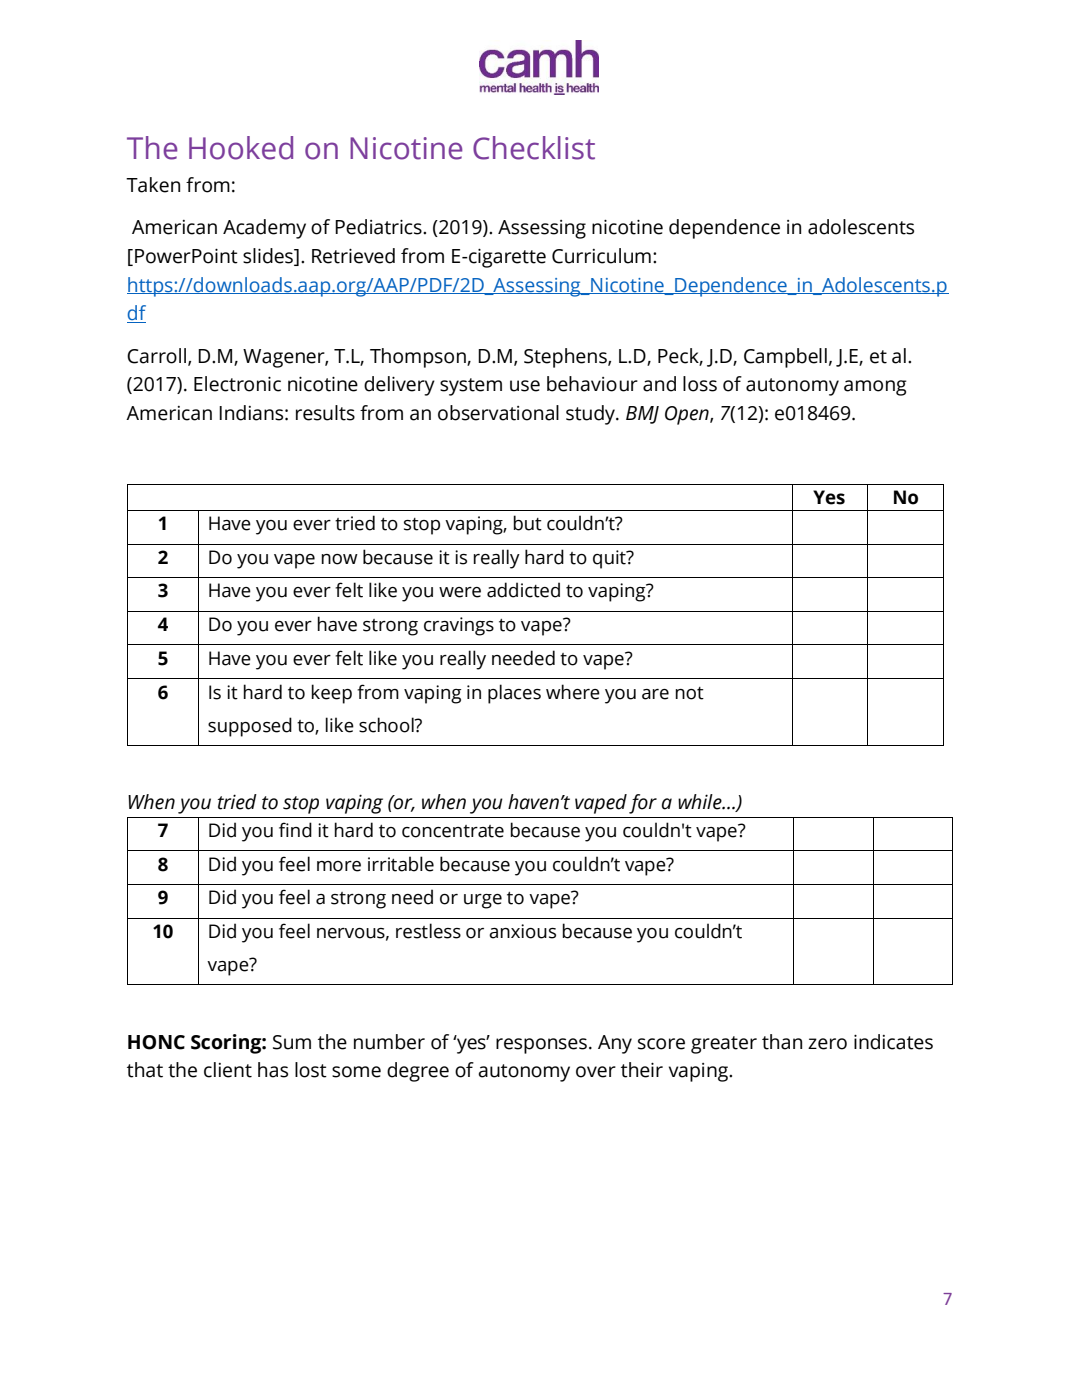 This image has width=1079, height=1396. I want to click on addicted, so click(523, 590).
